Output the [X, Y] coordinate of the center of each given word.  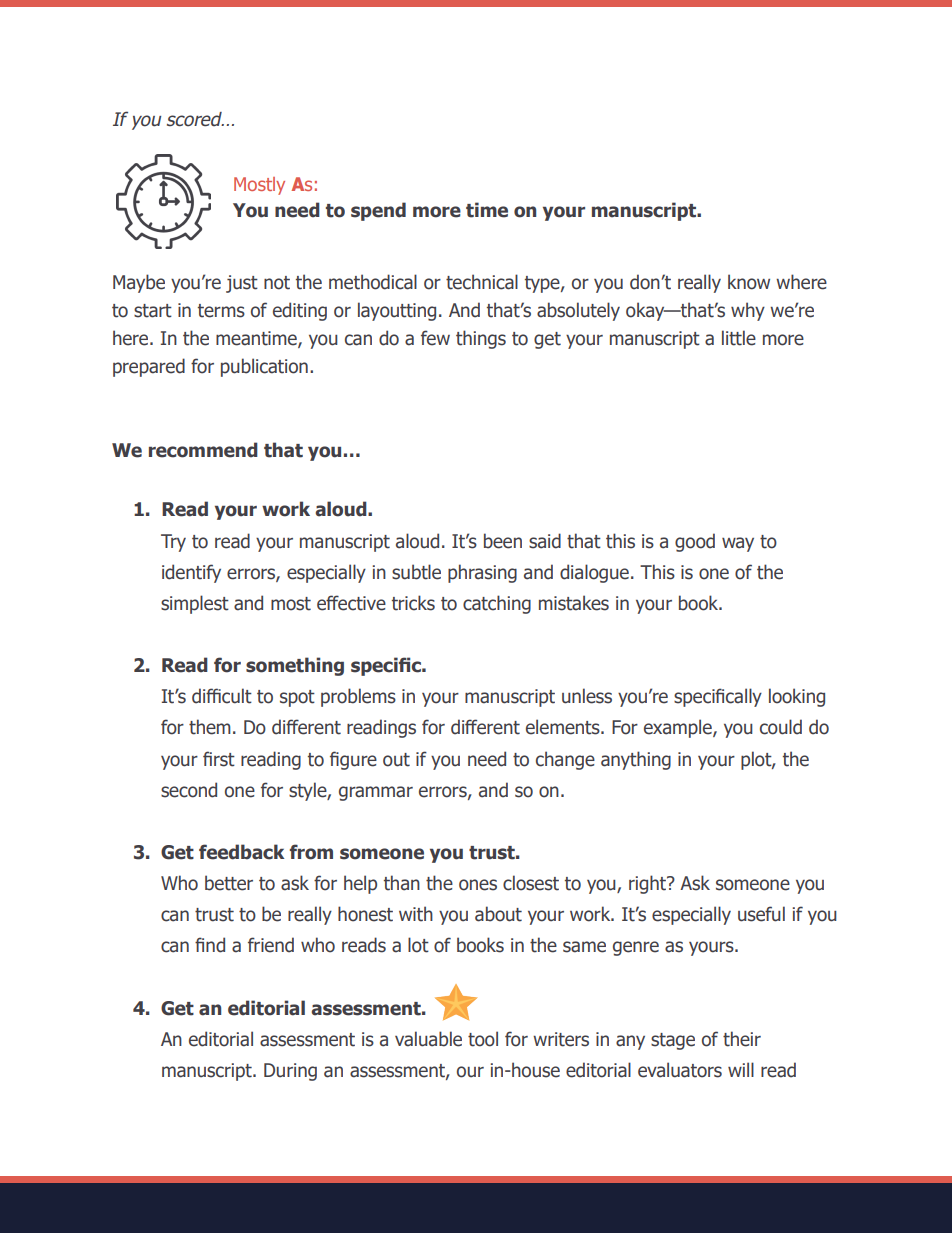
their [742, 1039]
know [749, 282]
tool [483, 1039]
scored [195, 119]
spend [378, 211]
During [290, 1072]
